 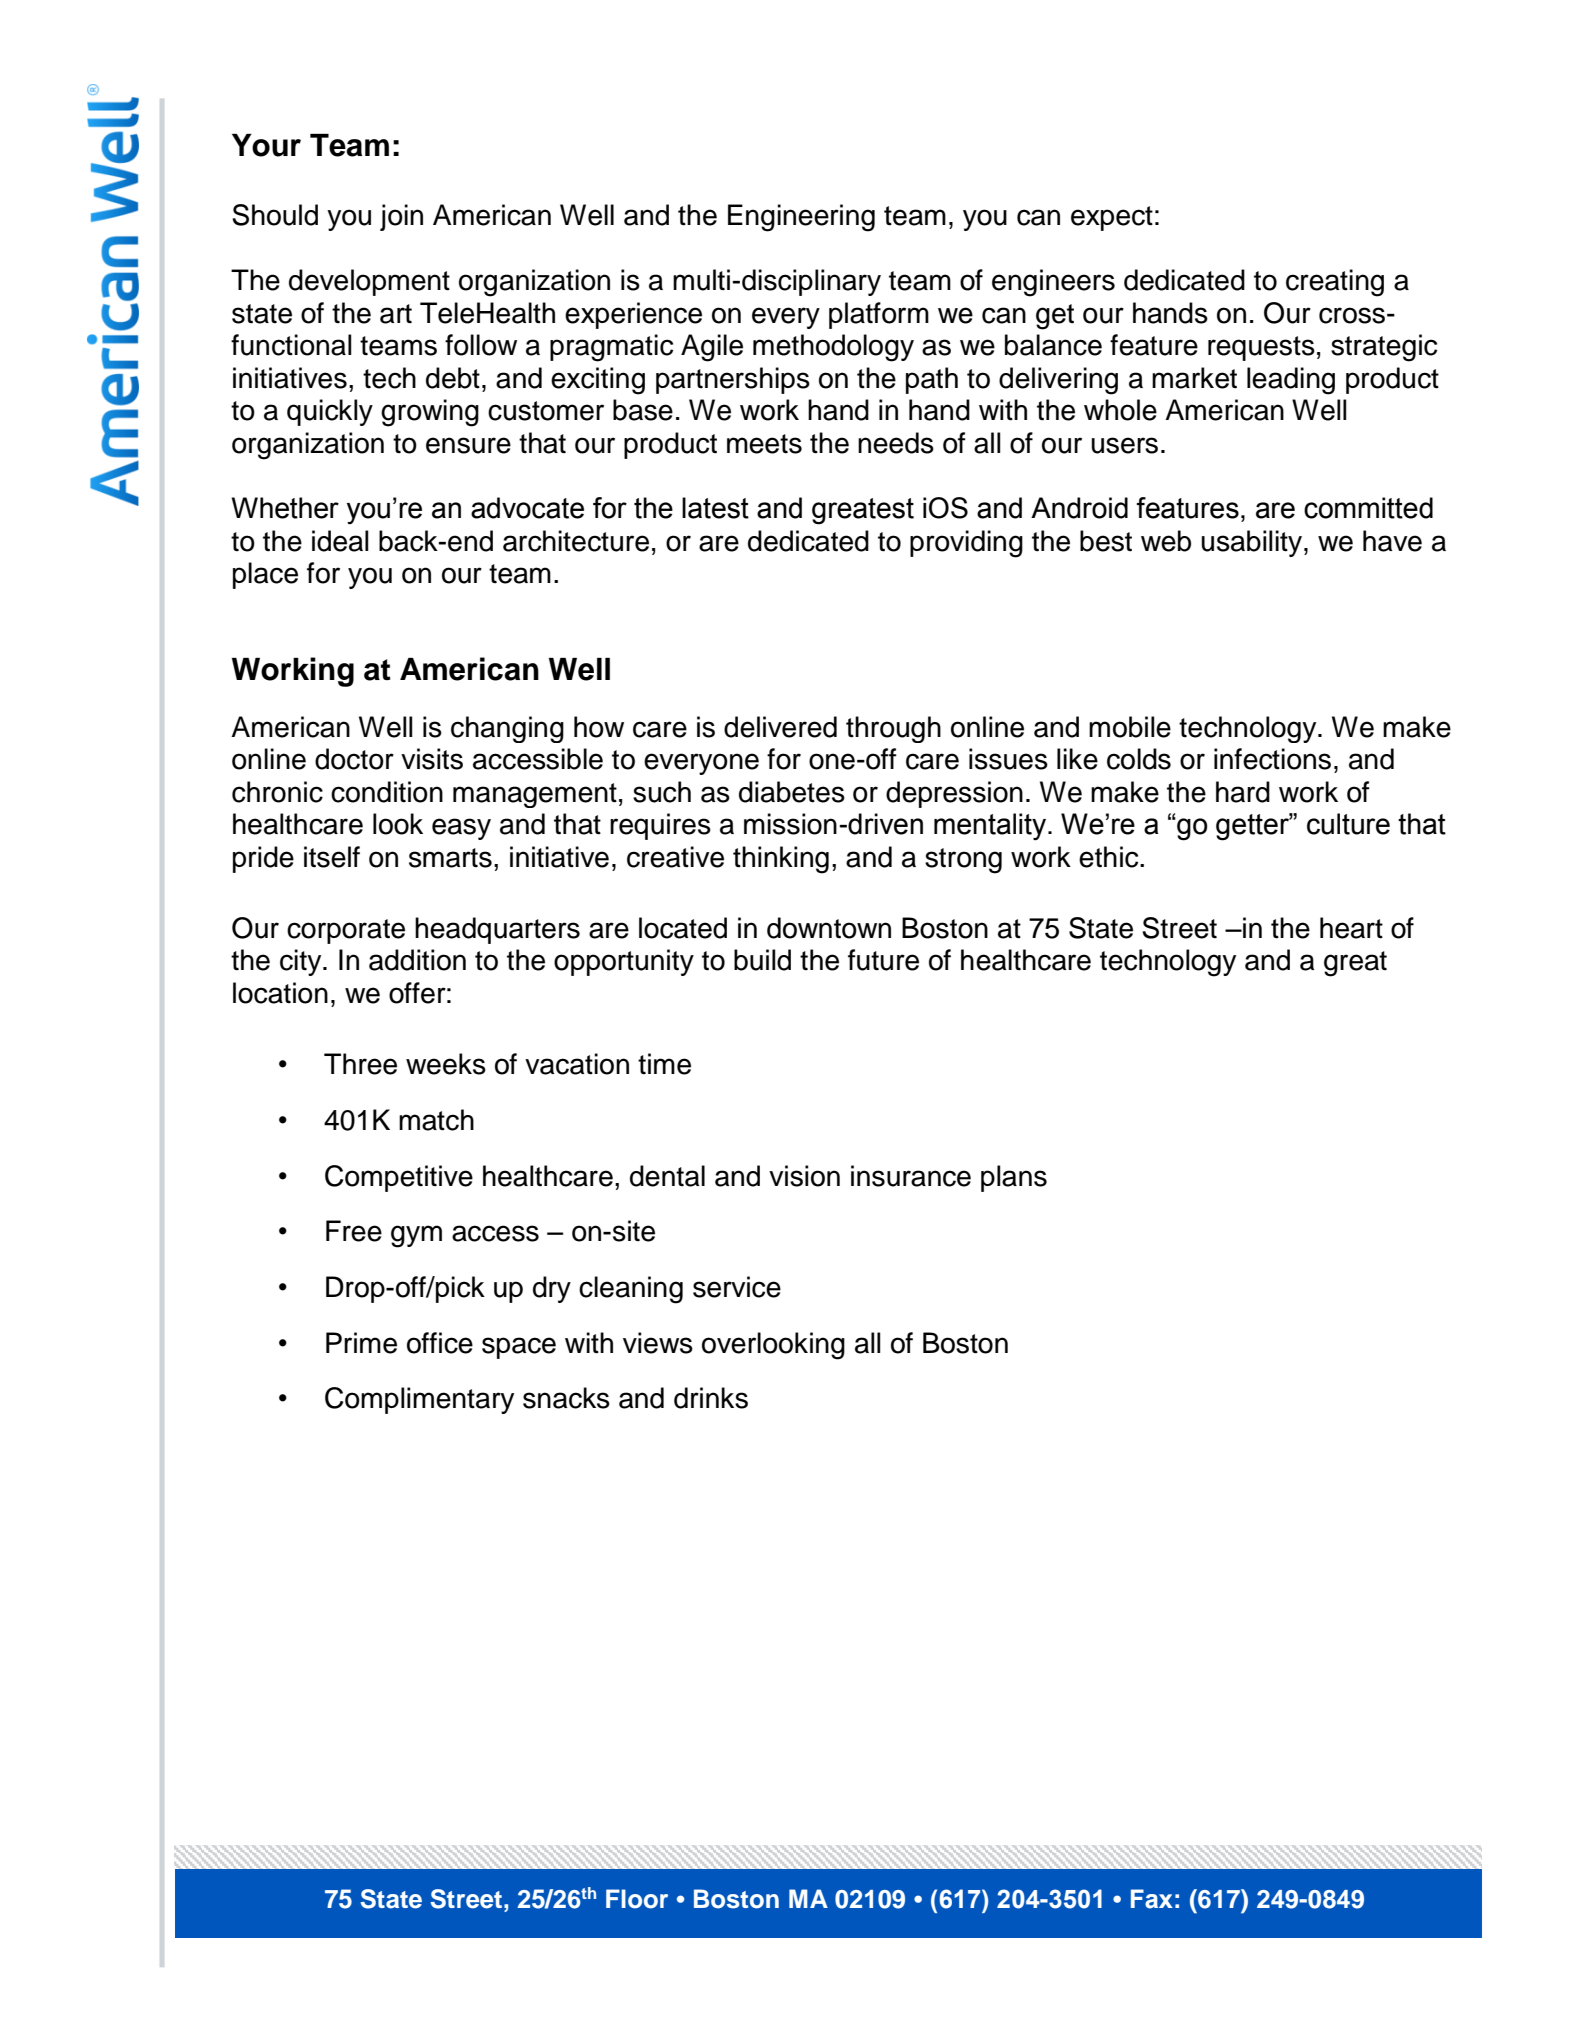 I want to click on Engineering, so click(x=801, y=218).
